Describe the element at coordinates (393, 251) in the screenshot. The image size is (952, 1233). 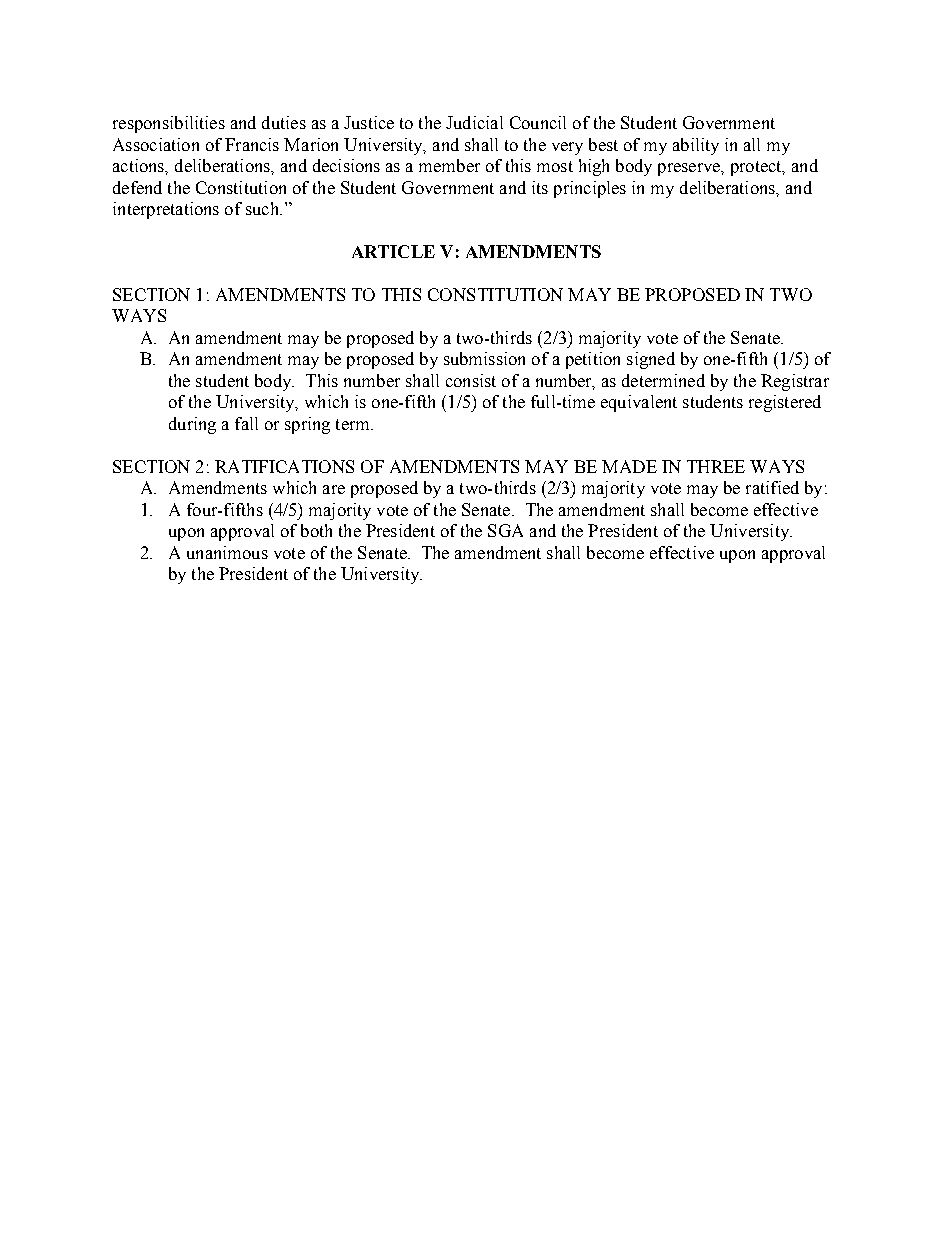
I see `ARTICLE` at that location.
